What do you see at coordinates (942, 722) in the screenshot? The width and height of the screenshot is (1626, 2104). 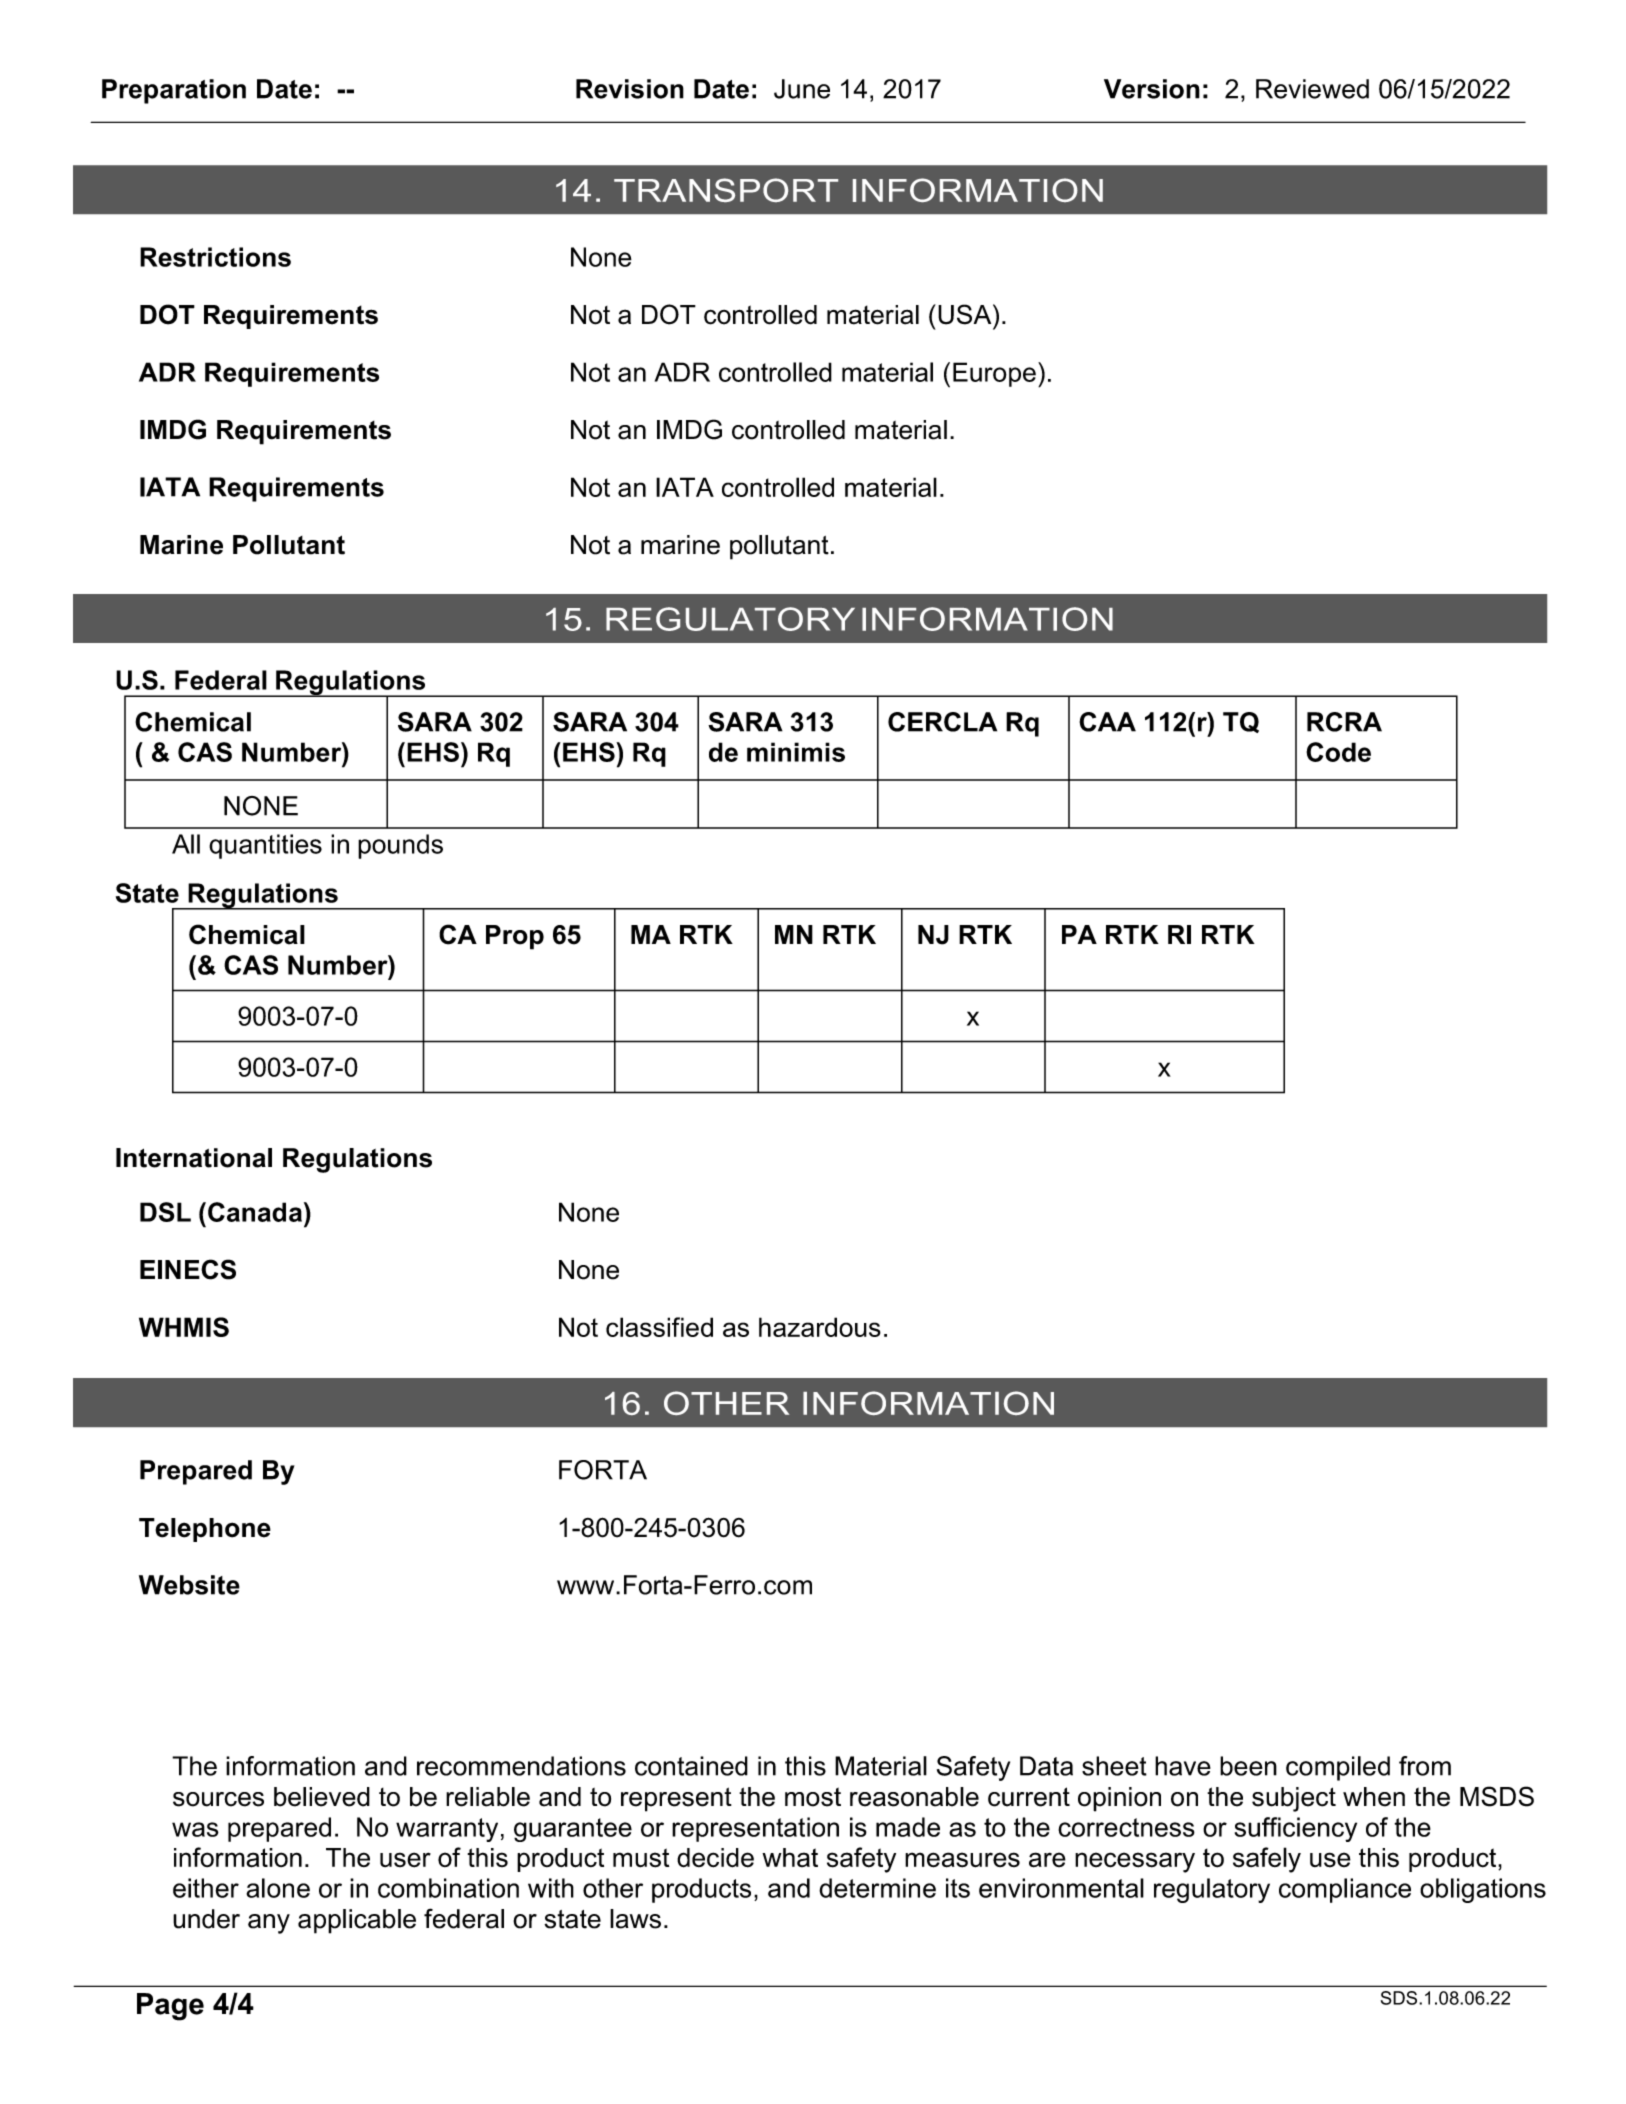 I see `CERCLA` at bounding box center [942, 722].
